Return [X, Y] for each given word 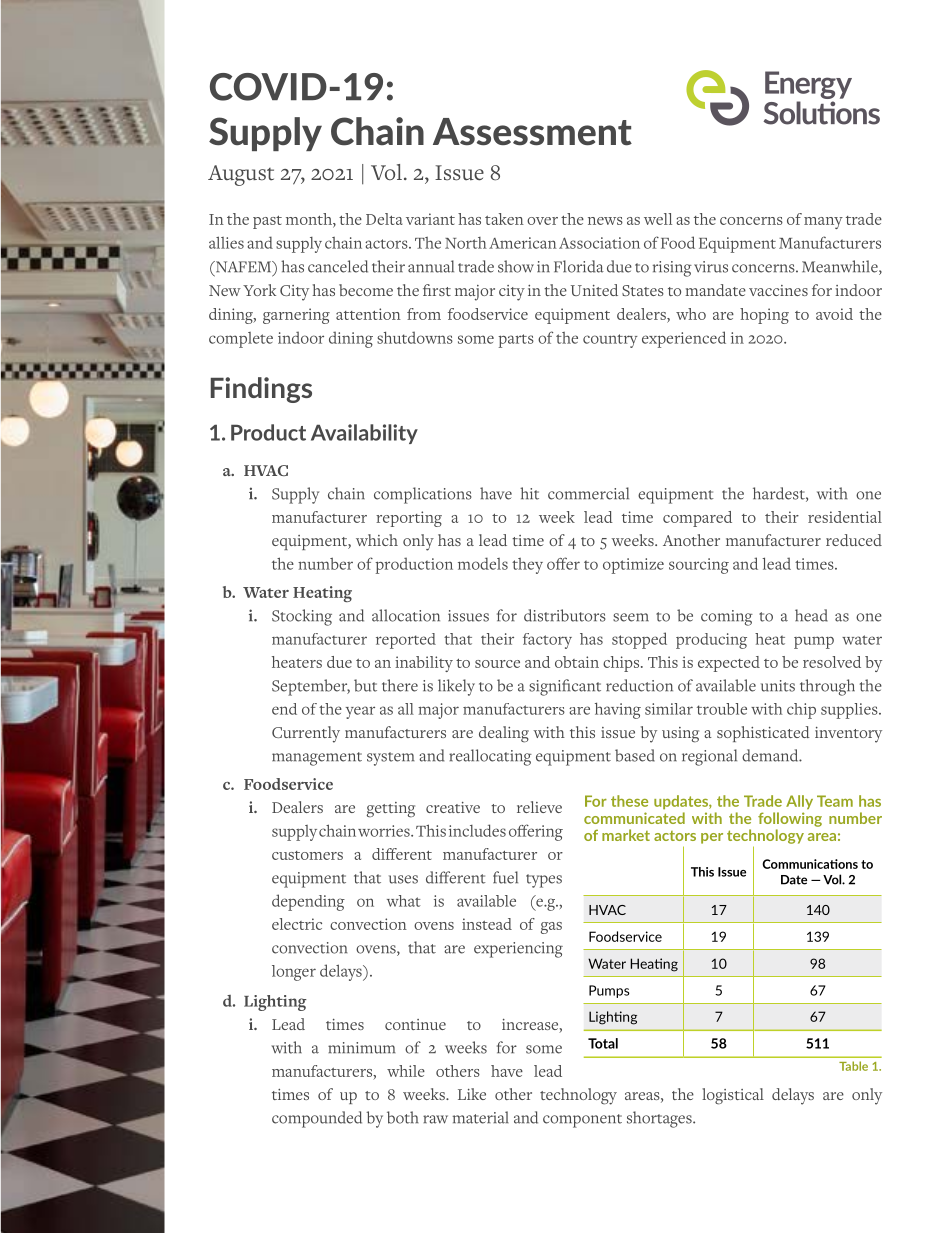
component [582, 1121]
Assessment [532, 132]
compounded [317, 1119]
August [241, 175]
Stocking [302, 617]
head [811, 615]
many [823, 223]
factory [547, 641]
